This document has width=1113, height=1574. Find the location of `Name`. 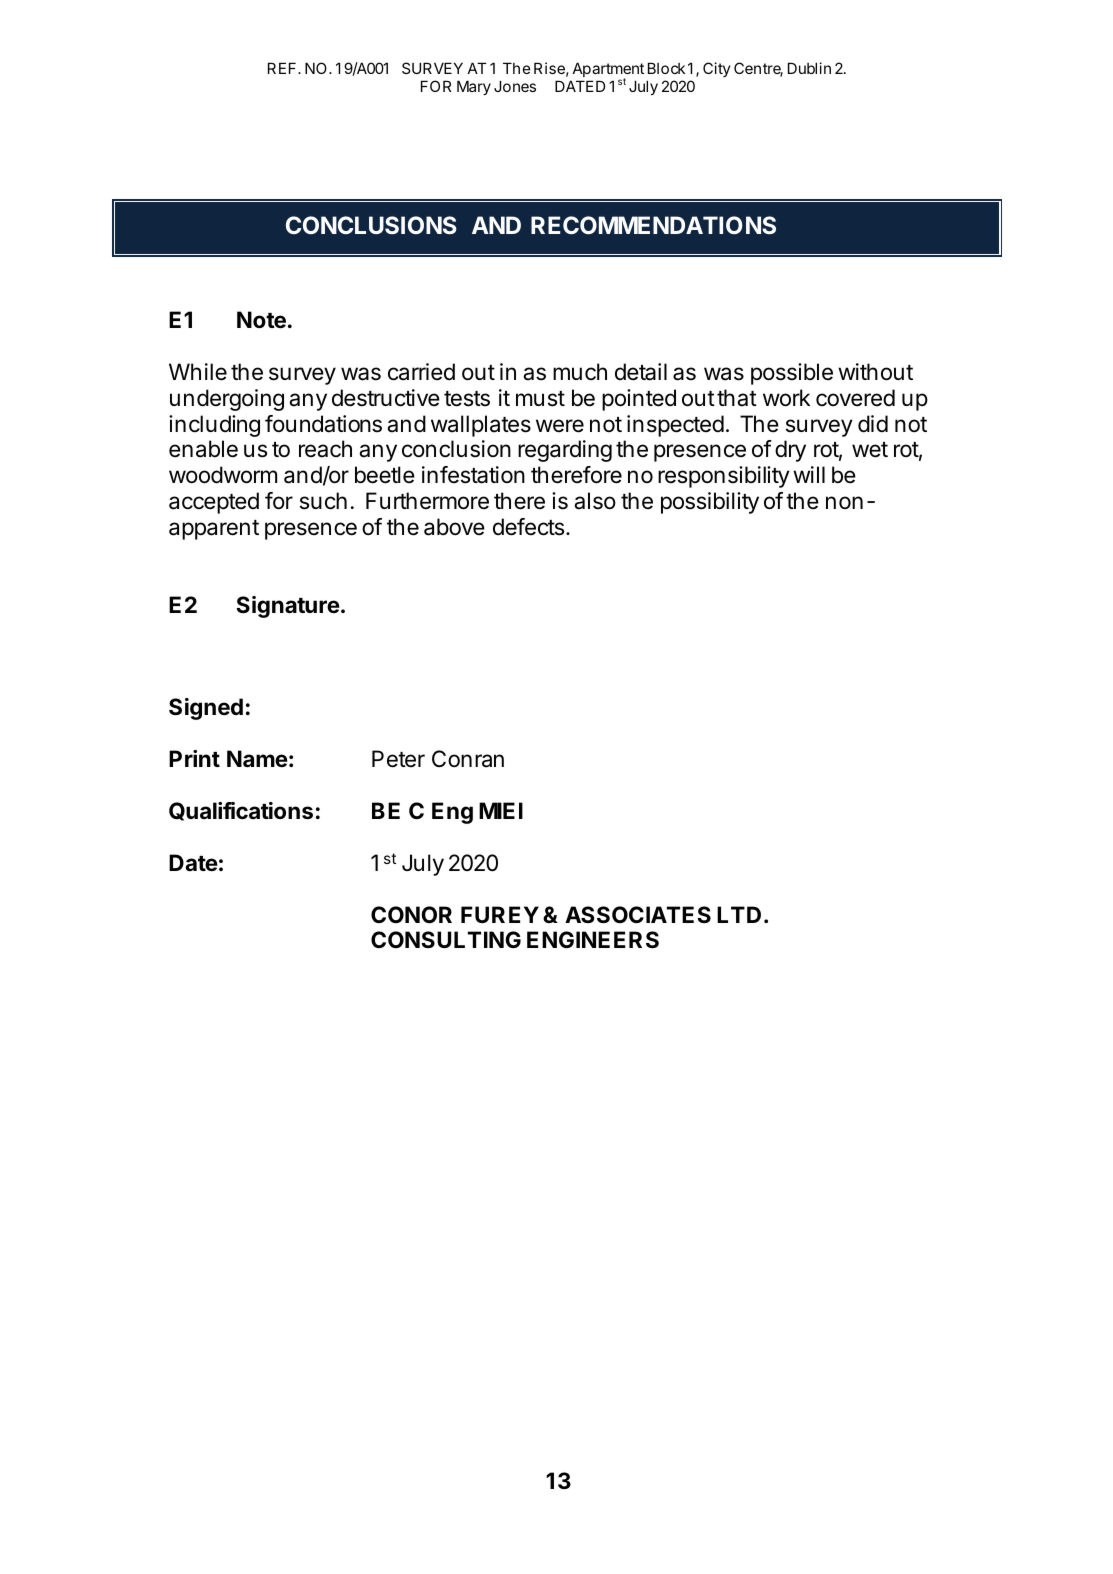

Name is located at coordinates (257, 759).
